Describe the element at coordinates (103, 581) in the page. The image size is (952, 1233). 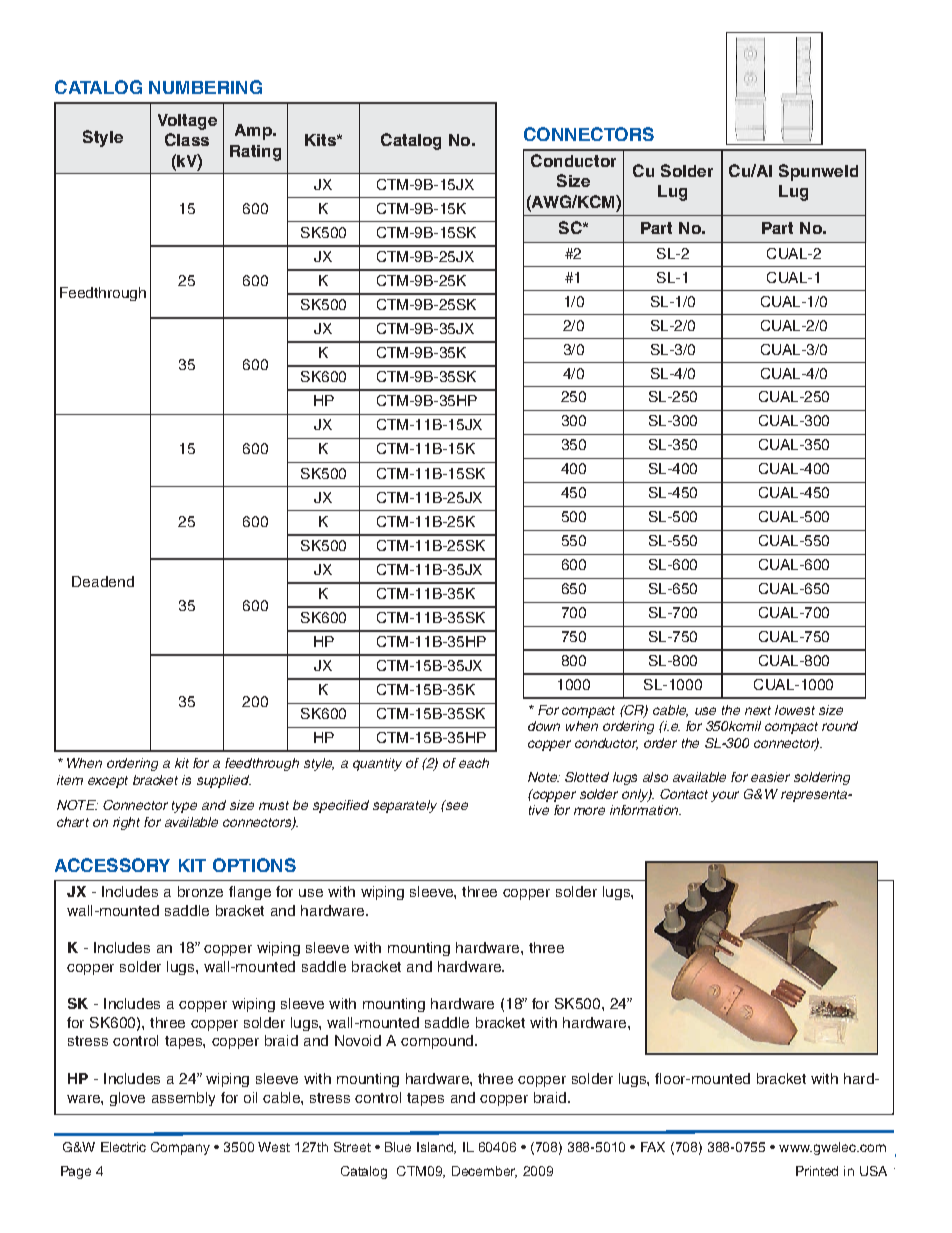
I see `Deadend` at that location.
